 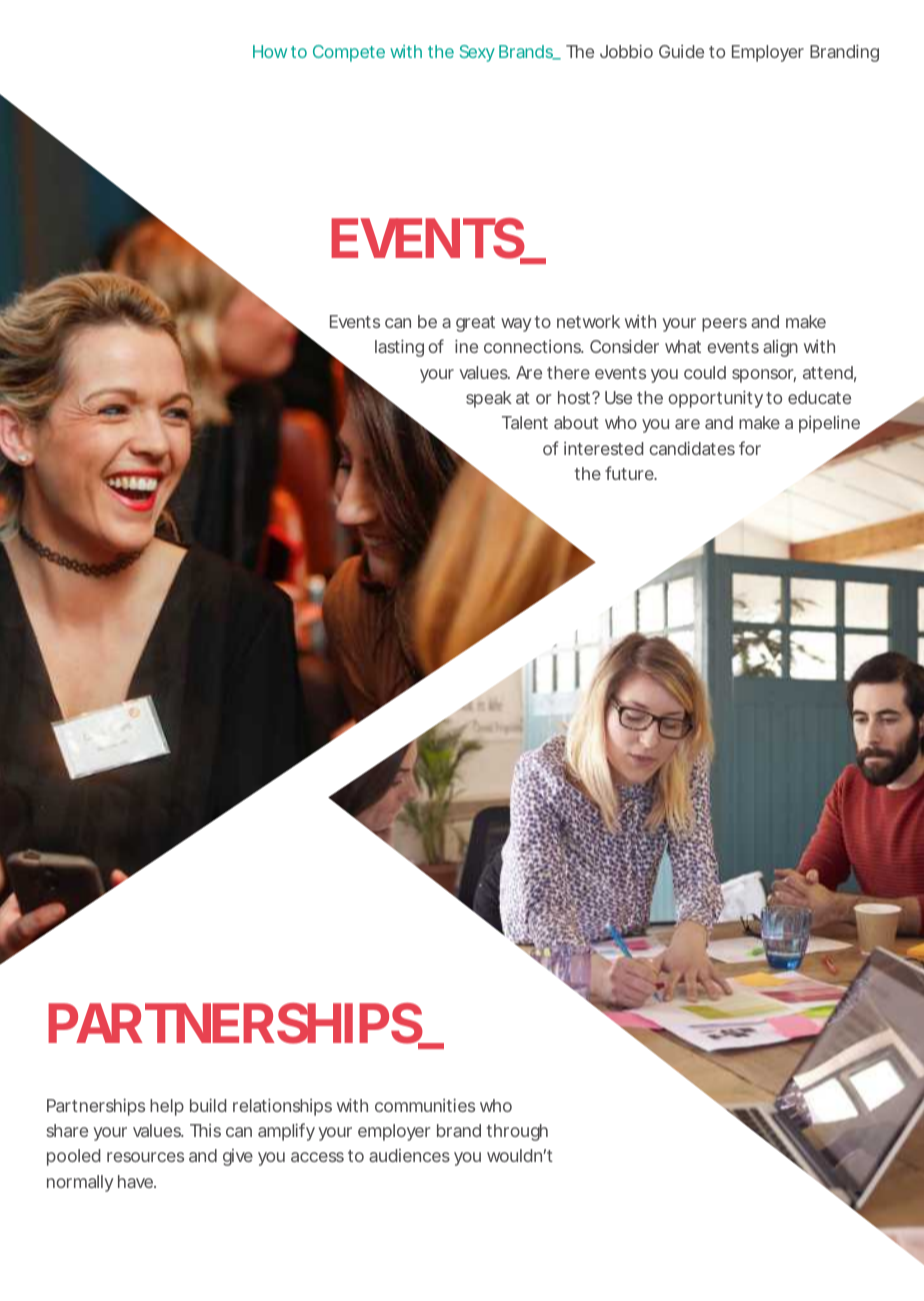 What do you see at coordinates (629, 473) in the page?
I see `future` at bounding box center [629, 473].
